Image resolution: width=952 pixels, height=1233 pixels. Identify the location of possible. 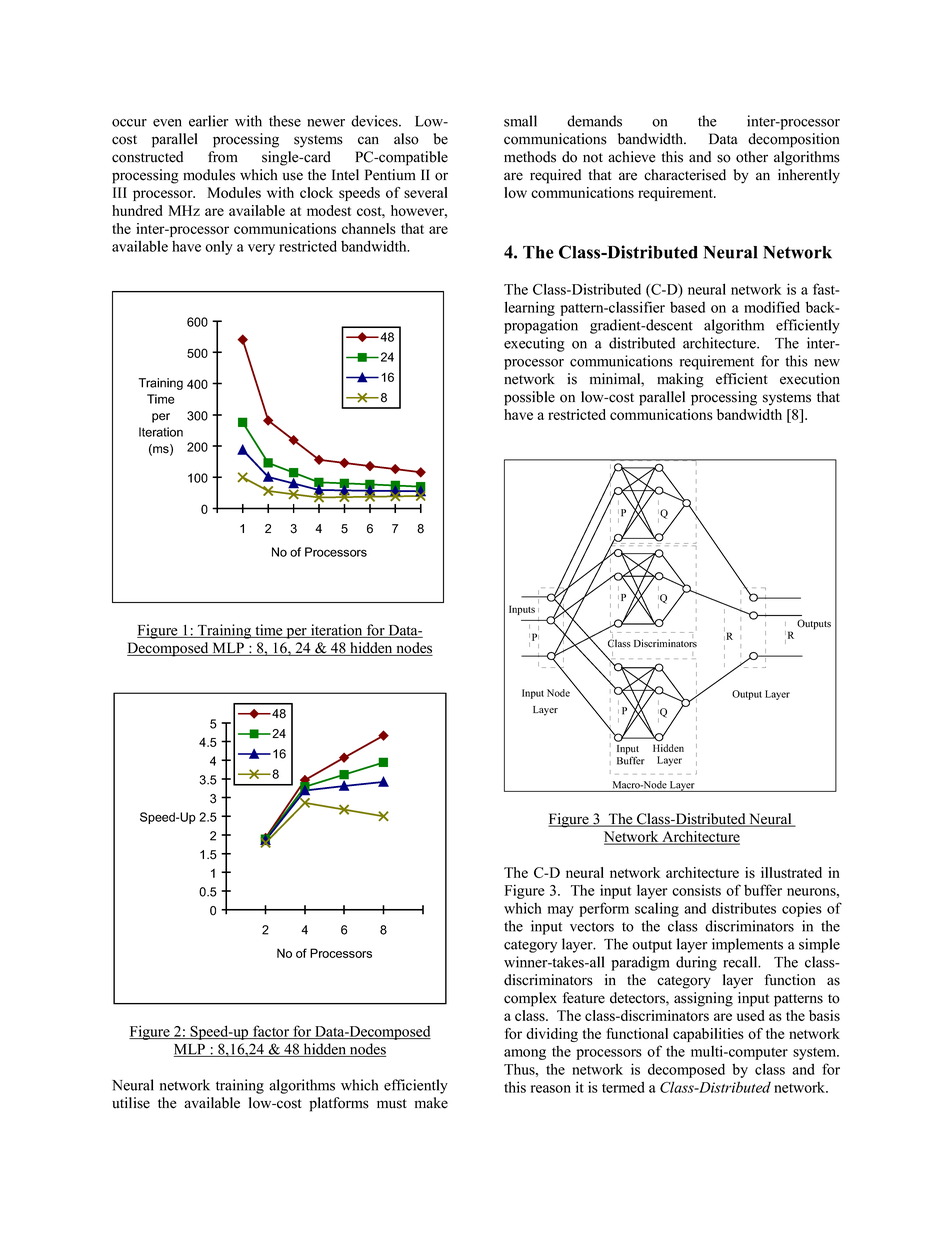
(529, 398).
